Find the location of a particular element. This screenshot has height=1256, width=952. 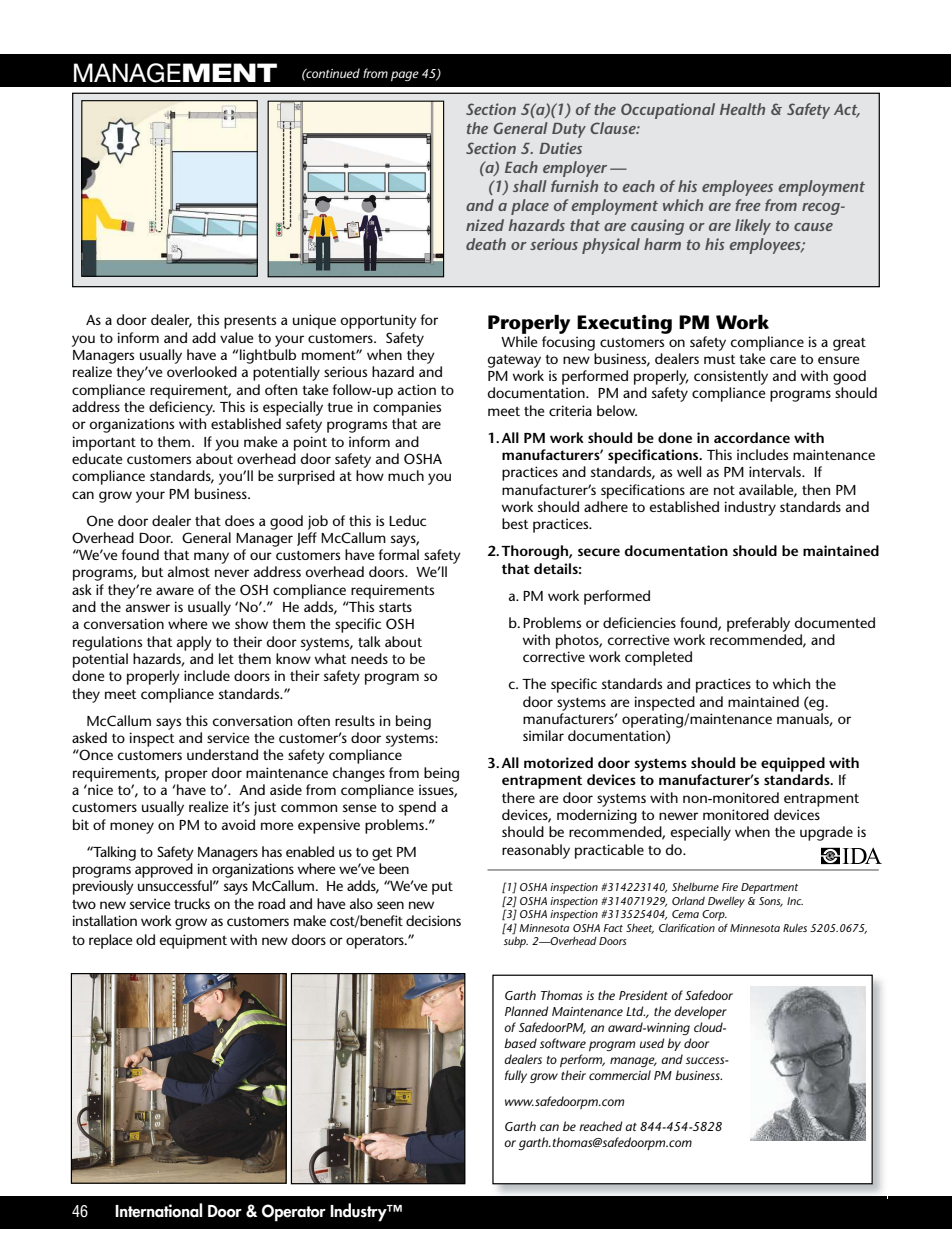

commercial is located at coordinates (620, 1075).
